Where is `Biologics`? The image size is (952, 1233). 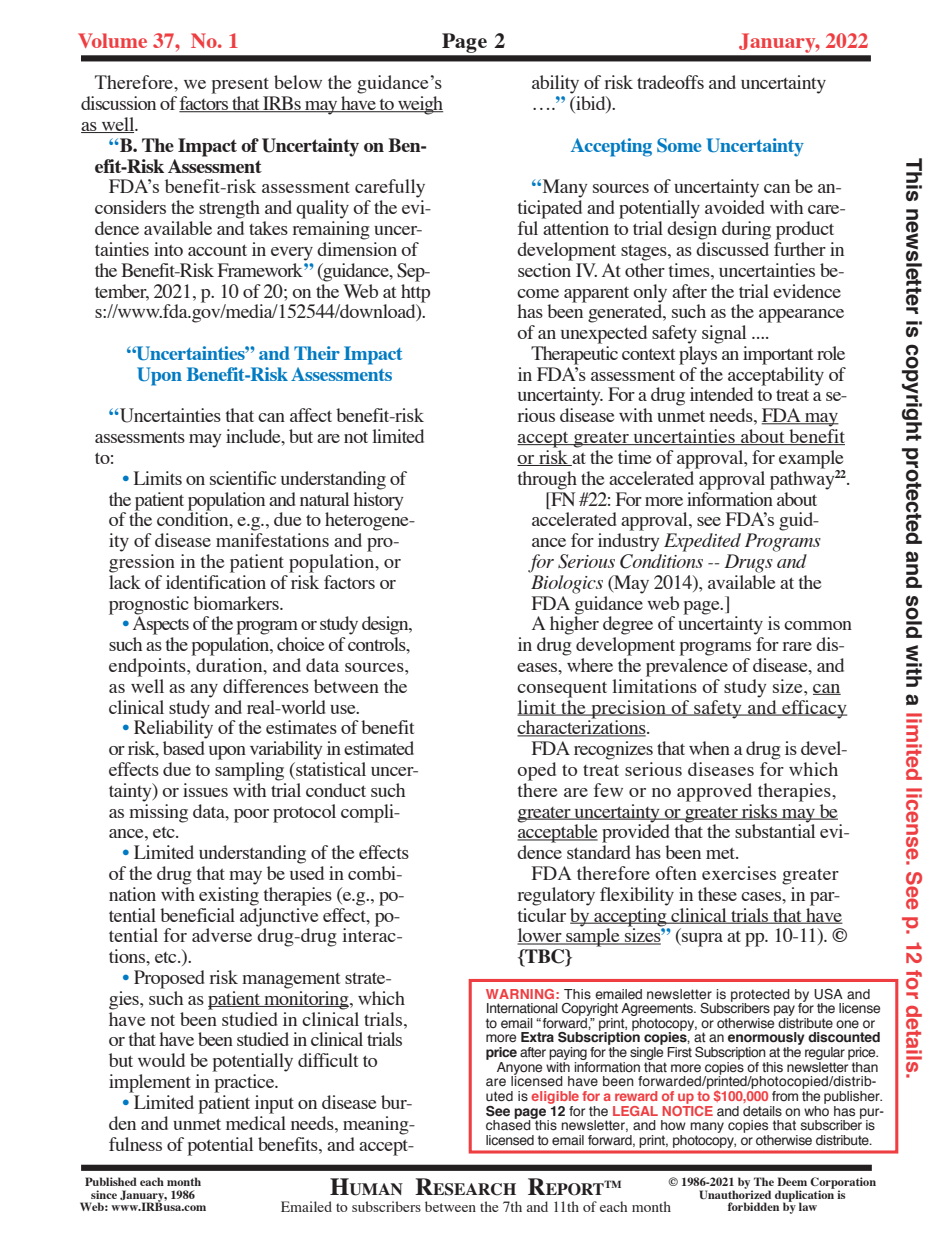 Biologics is located at coordinates (567, 584).
